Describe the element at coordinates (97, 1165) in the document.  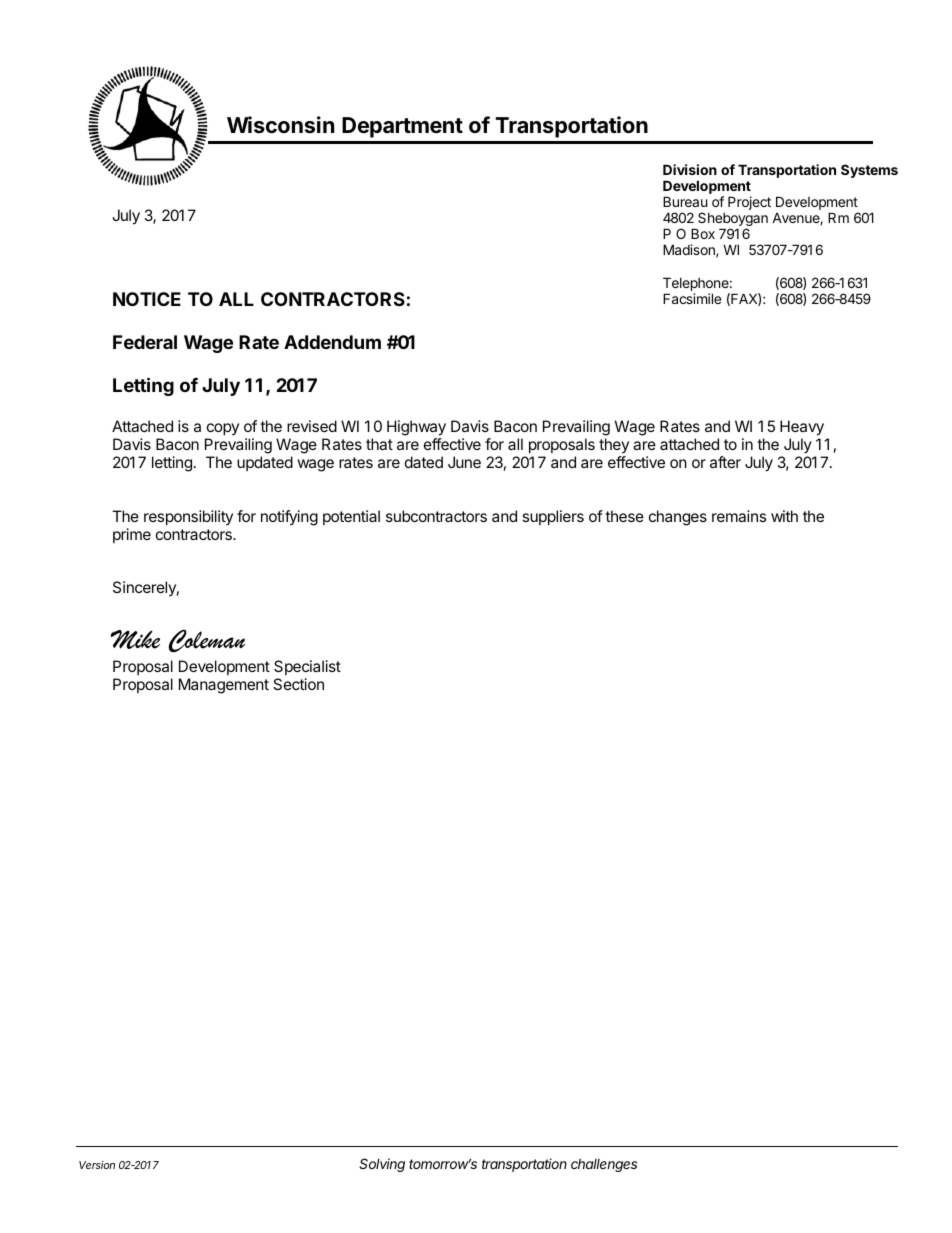
I see `Version` at that location.
